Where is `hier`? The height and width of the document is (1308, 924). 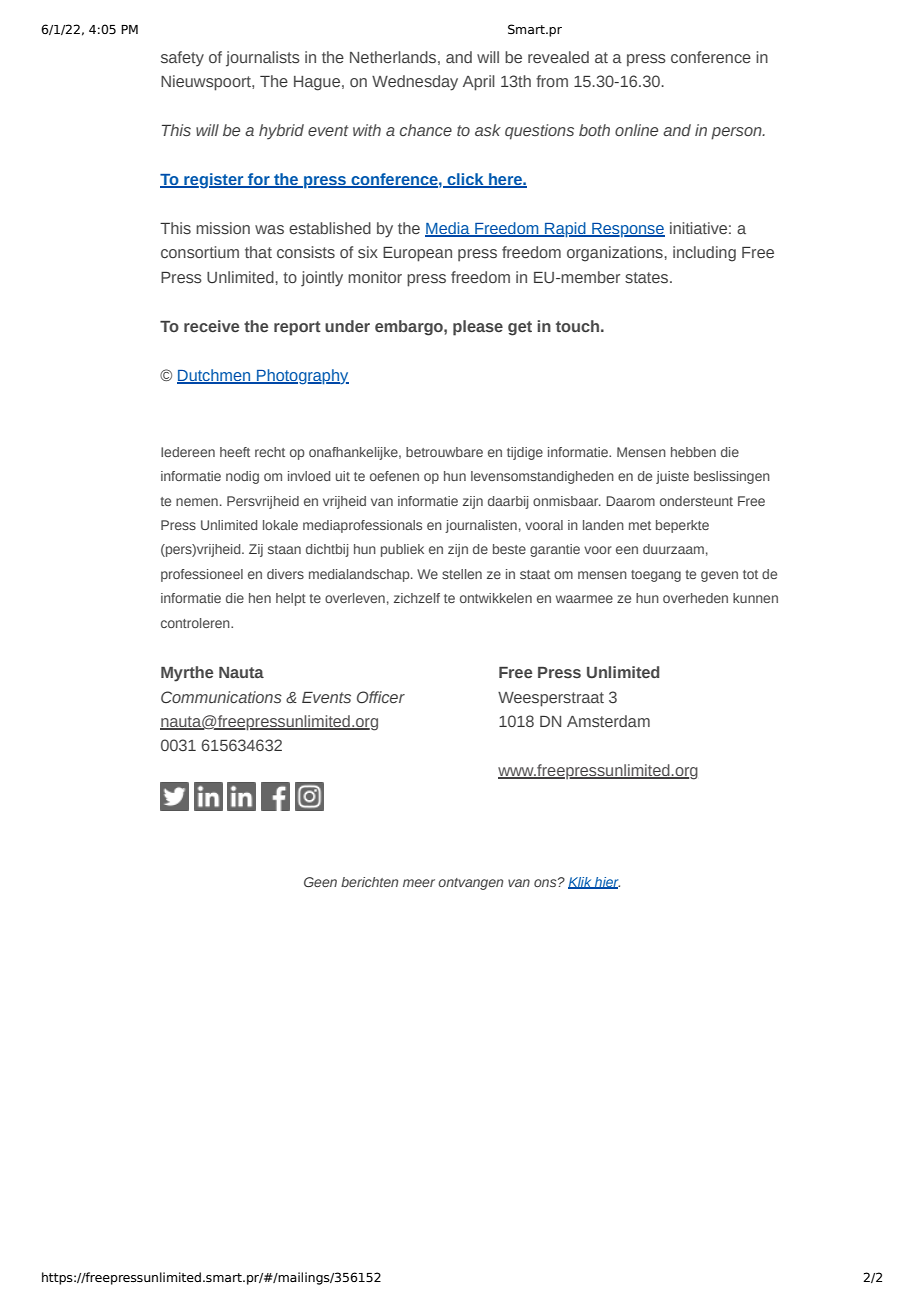
hier is located at coordinates (606, 883).
